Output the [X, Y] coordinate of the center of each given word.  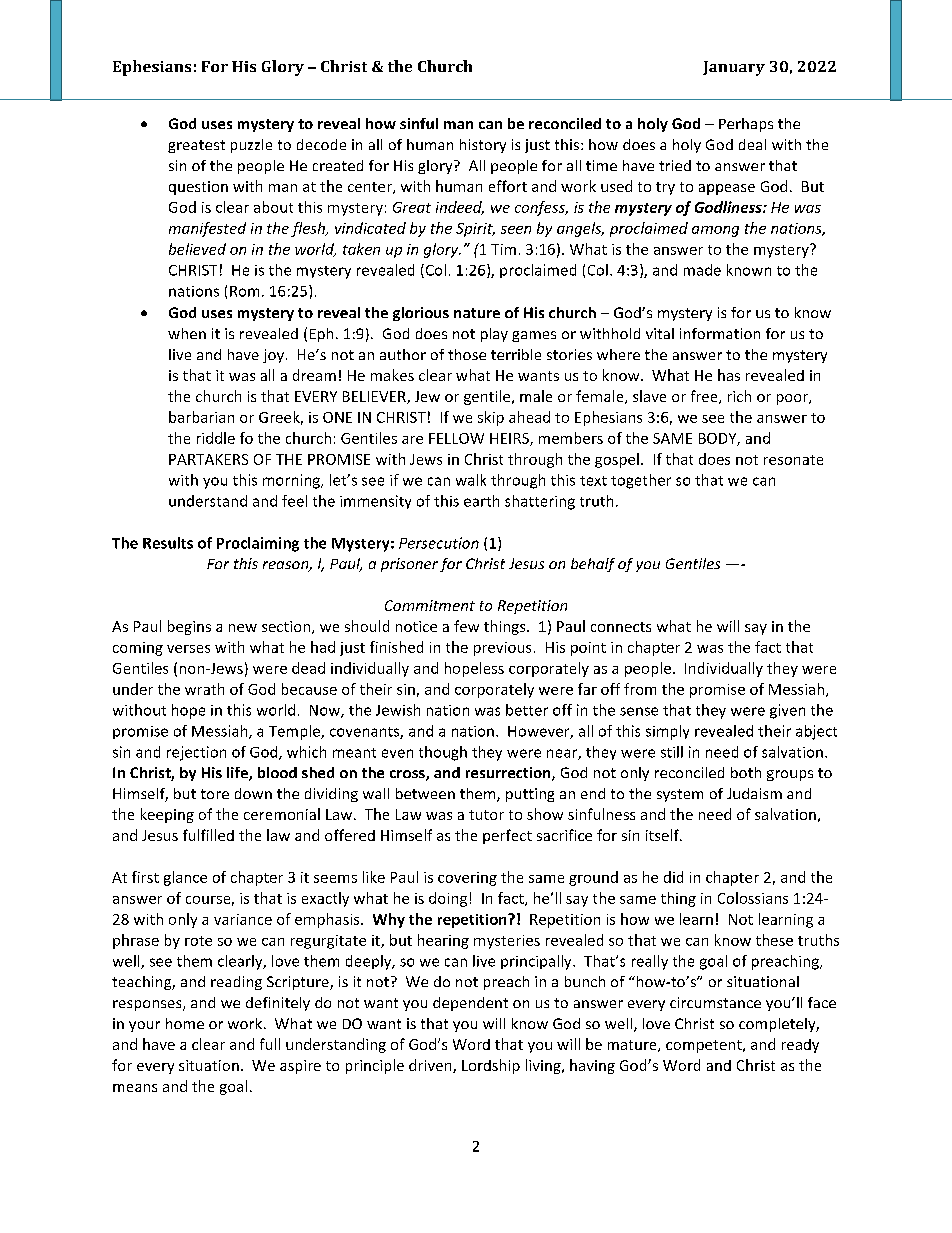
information [720, 333]
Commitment [430, 605]
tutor [486, 815]
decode [321, 144]
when [187, 333]
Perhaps [746, 125]
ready [800, 1046]
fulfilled [208, 835]
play [494, 335]
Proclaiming [258, 544]
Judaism [754, 793]
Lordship [491, 1066]
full [270, 1044]
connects [621, 627]
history [483, 146]
